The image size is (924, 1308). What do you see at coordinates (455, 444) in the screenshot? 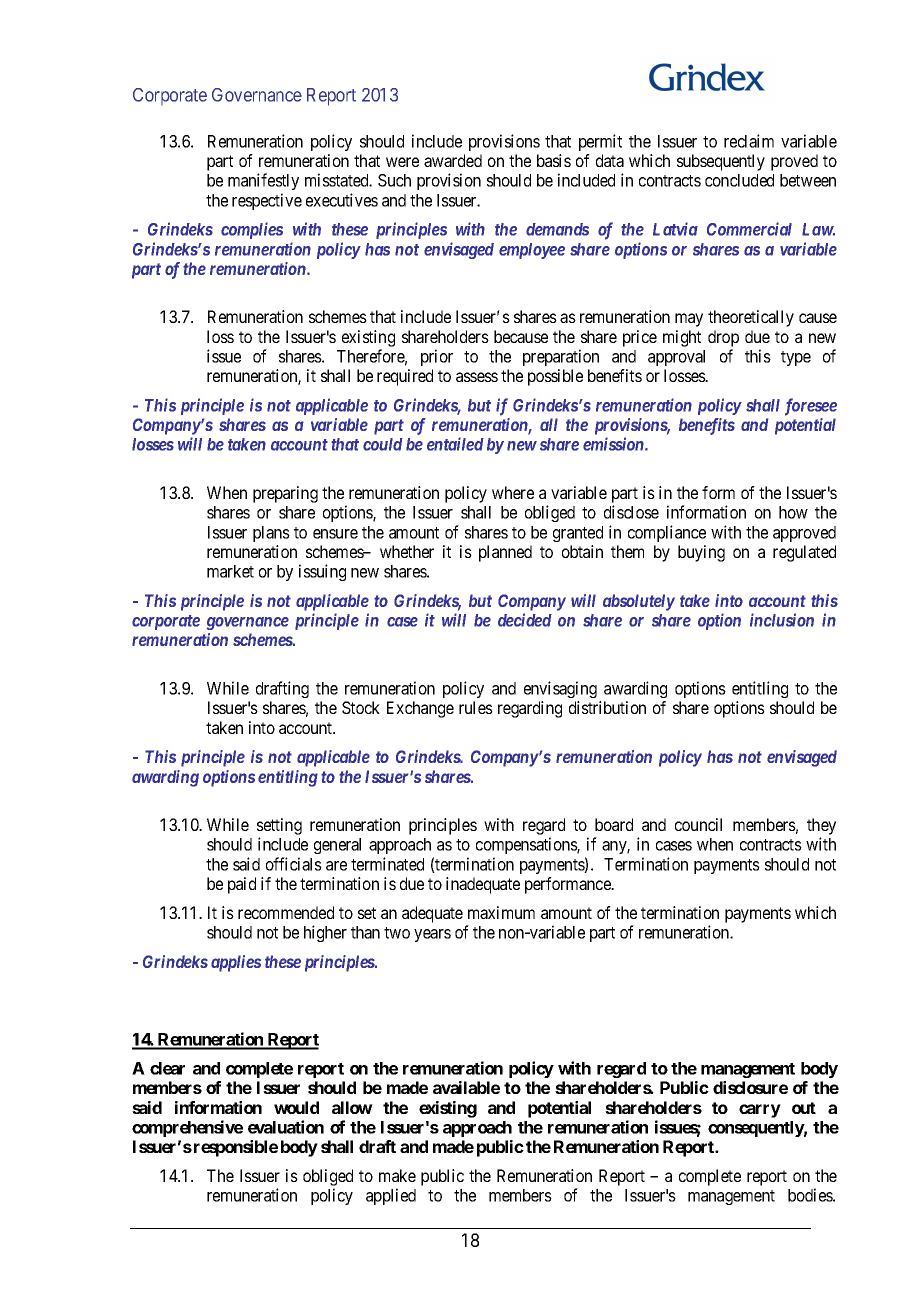
I see `entailed` at bounding box center [455, 444].
